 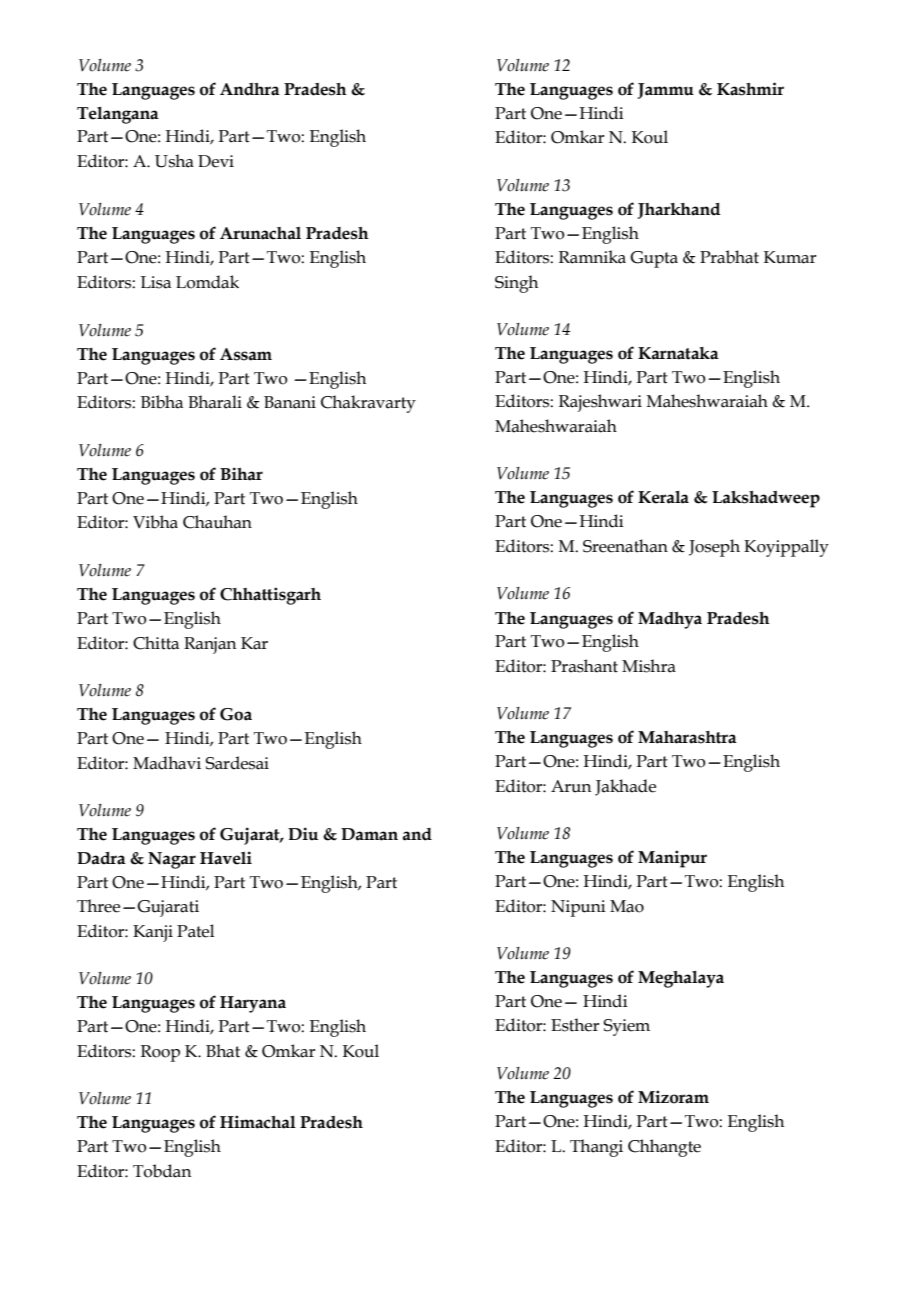 What do you see at coordinates (216, 161) in the screenshot?
I see `Devi` at bounding box center [216, 161].
